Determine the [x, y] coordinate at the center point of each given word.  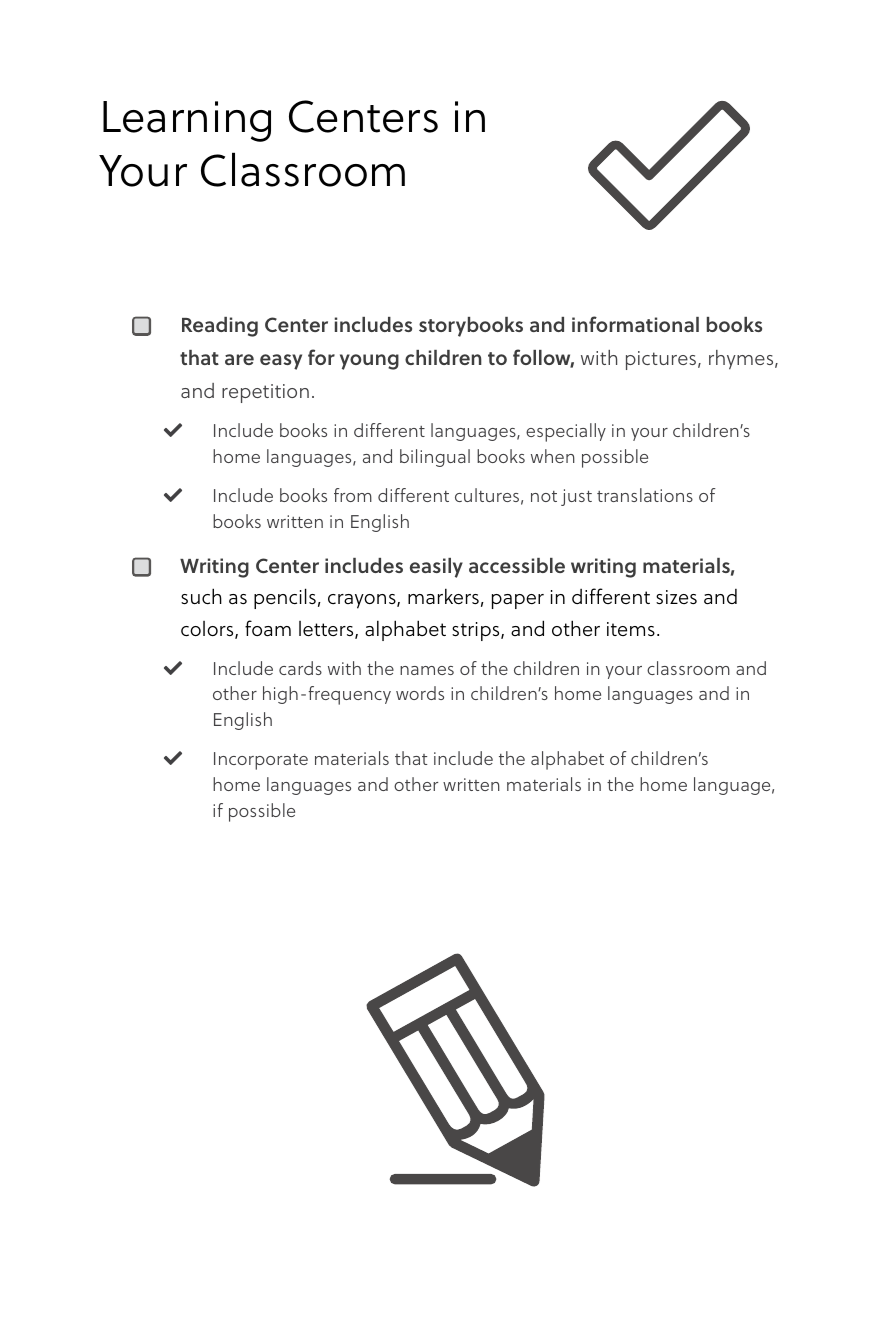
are [239, 359]
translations [645, 495]
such [201, 596]
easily [436, 568]
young [369, 362]
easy [281, 362]
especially [566, 432]
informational [635, 324]
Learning [187, 121]
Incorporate [261, 761]
